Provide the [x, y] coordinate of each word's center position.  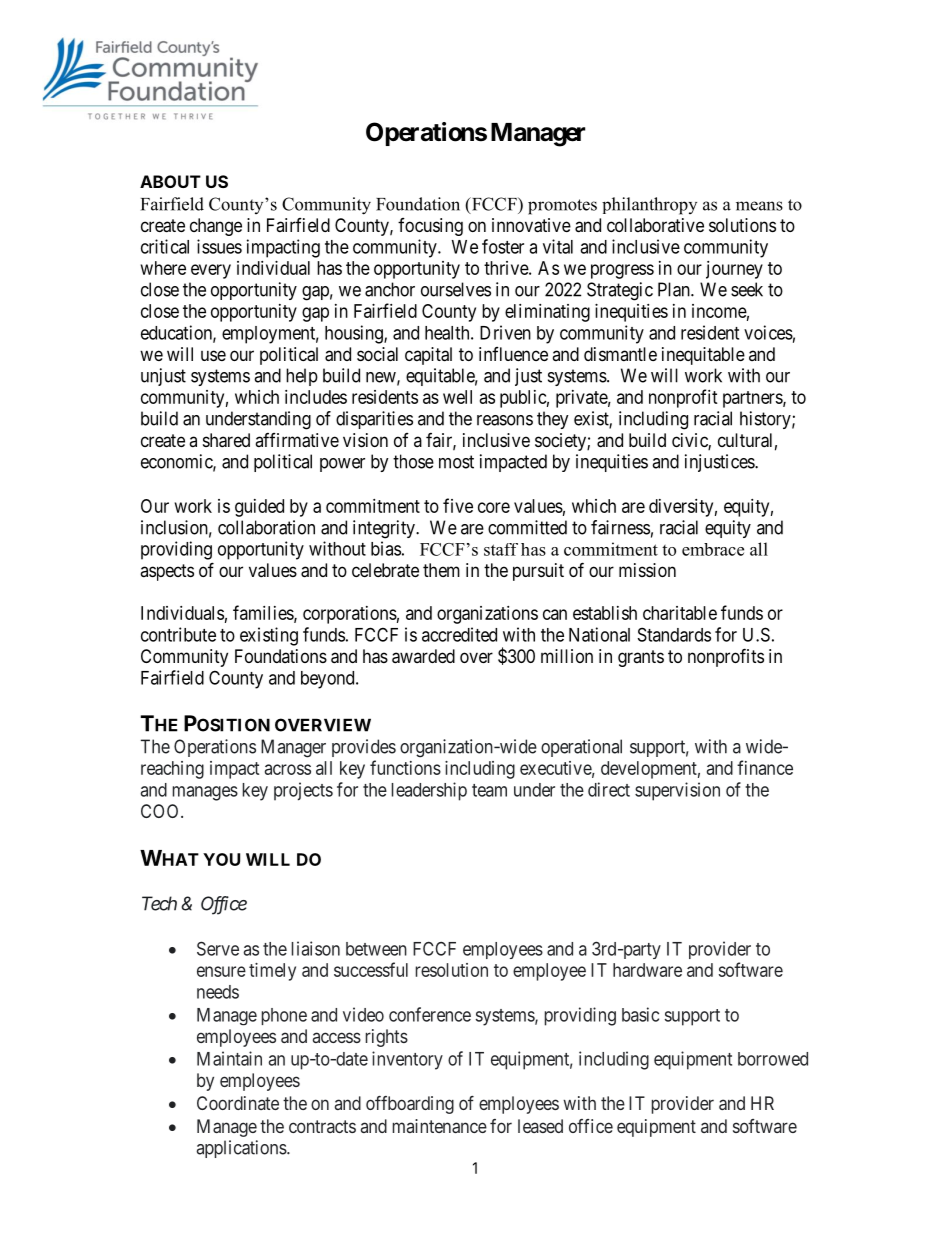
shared [226, 440]
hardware [647, 970]
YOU [221, 859]
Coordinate [238, 1103]
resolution [452, 970]
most [456, 462]
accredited [459, 634]
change [216, 227]
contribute [178, 634]
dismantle [620, 354]
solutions [742, 225]
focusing [430, 227]
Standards [674, 634]
